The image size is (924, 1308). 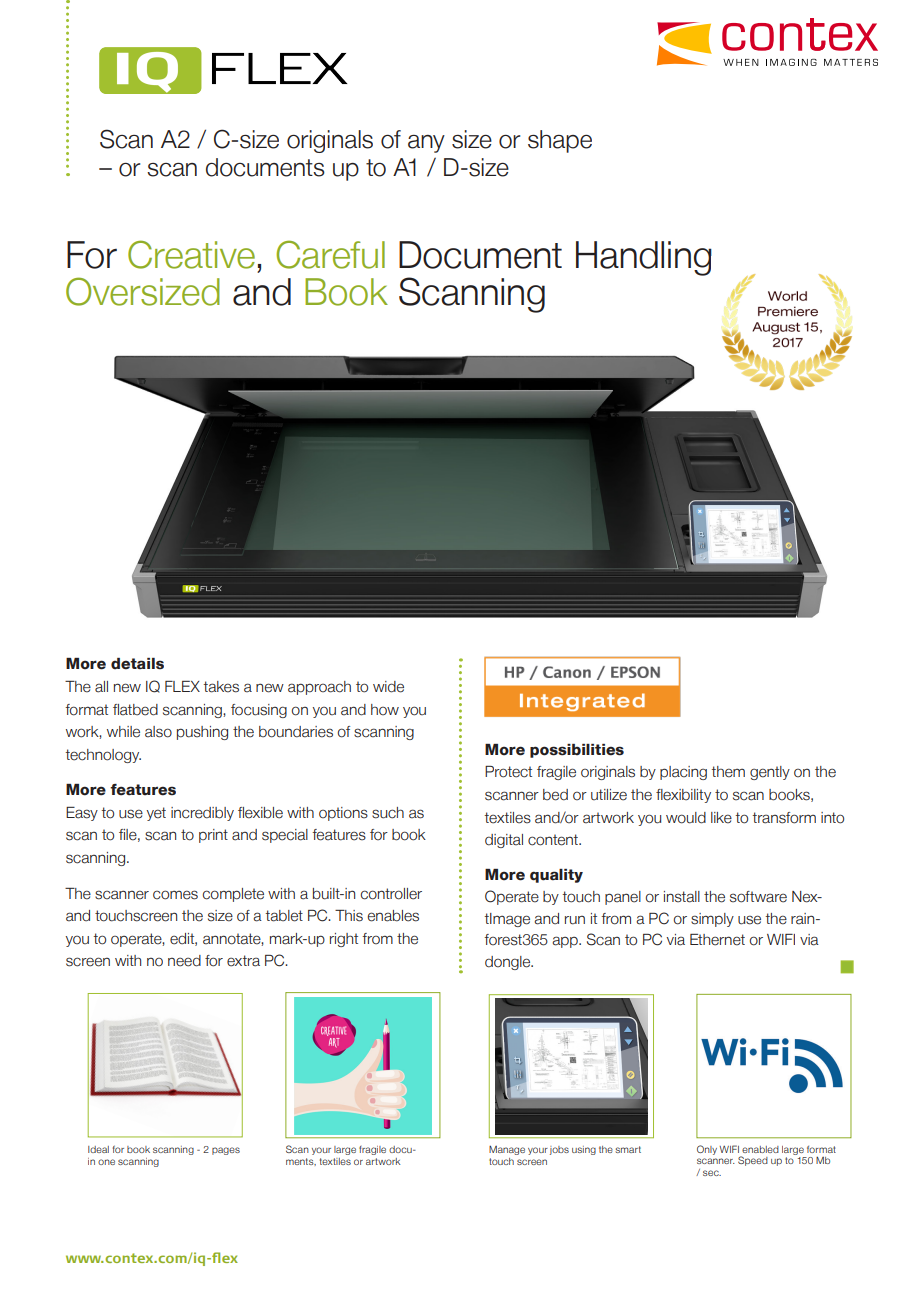 What do you see at coordinates (426, 144) in the document?
I see `any` at bounding box center [426, 144].
